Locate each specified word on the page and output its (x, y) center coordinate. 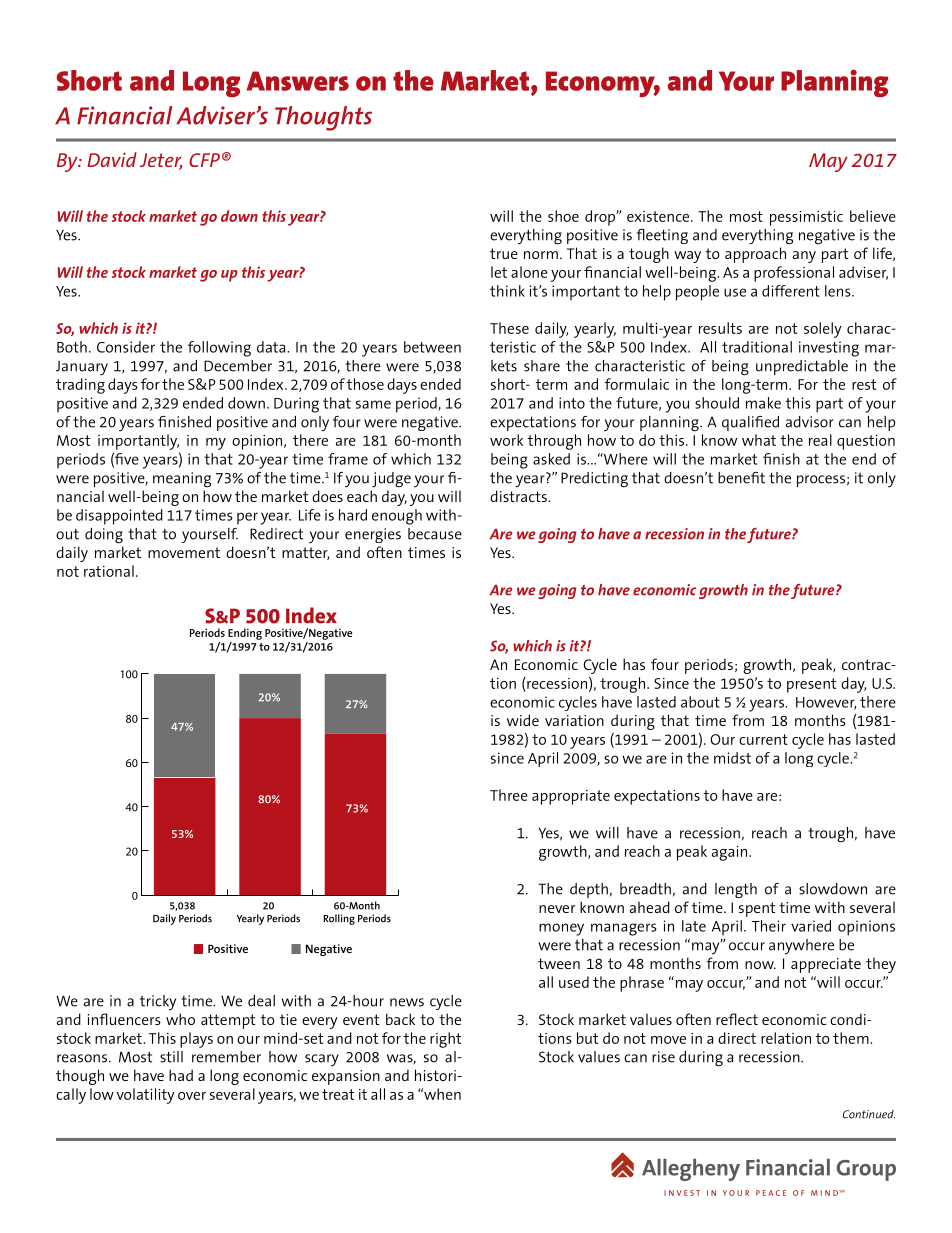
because (435, 534)
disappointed (119, 517)
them (851, 1038)
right (445, 1040)
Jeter (161, 161)
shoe (563, 216)
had (181, 1075)
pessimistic (806, 218)
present (811, 685)
